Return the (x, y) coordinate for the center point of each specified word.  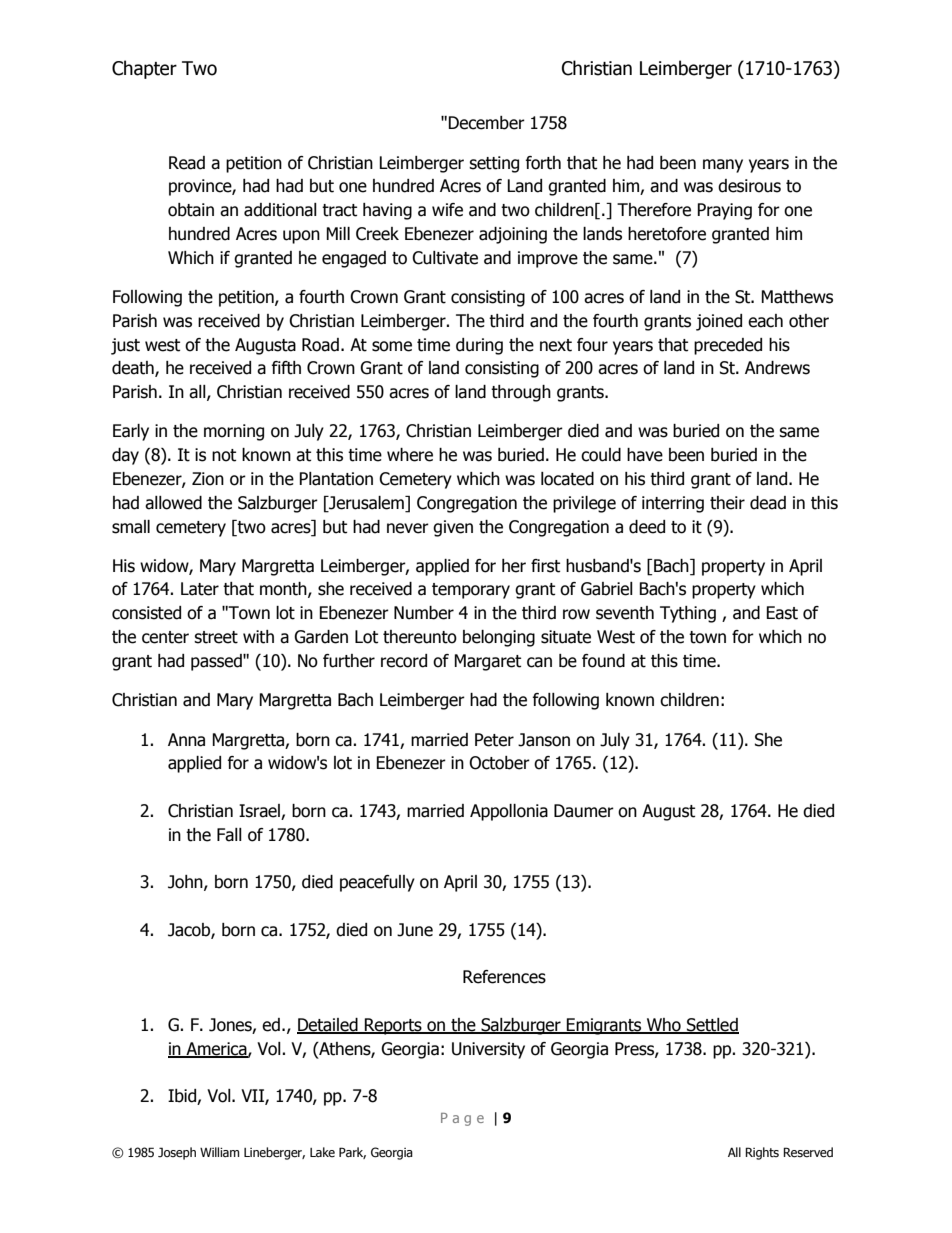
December (486, 123)
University (488, 1050)
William (219, 1152)
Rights (762, 1153)
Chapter (144, 69)
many (723, 166)
